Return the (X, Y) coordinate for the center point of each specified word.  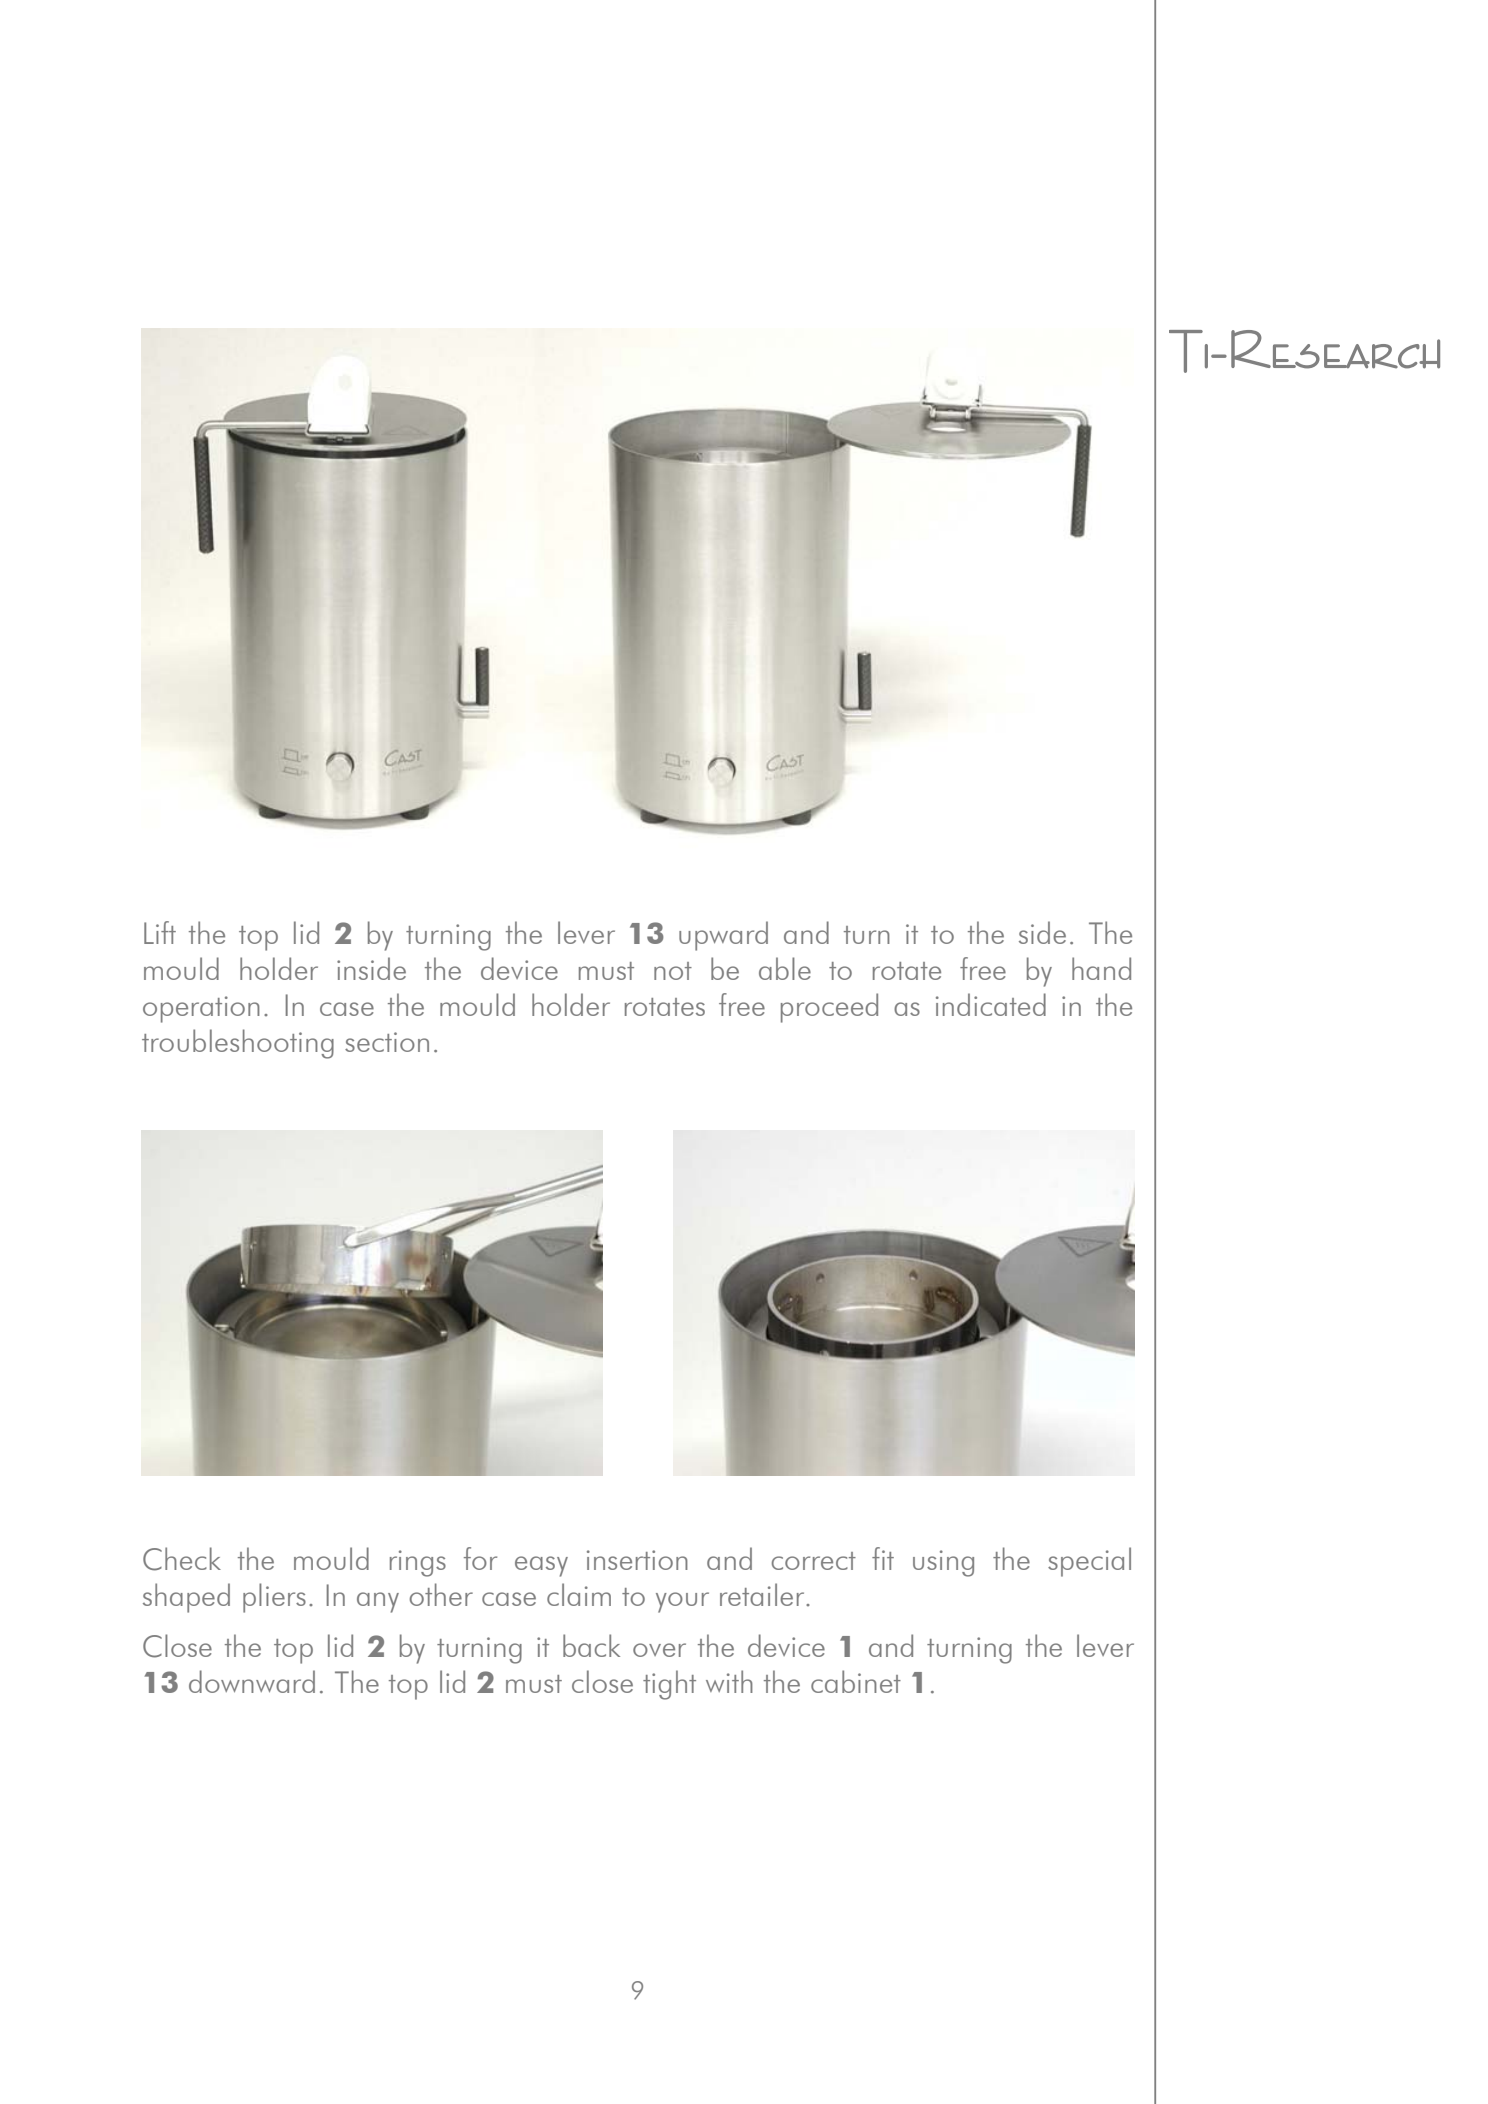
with (729, 1681)
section (387, 1042)
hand (1101, 968)
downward (252, 1681)
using (943, 1563)
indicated (991, 1004)
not (673, 971)
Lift (160, 932)
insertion (637, 1560)
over (659, 1650)
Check (182, 1559)
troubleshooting (238, 1044)
